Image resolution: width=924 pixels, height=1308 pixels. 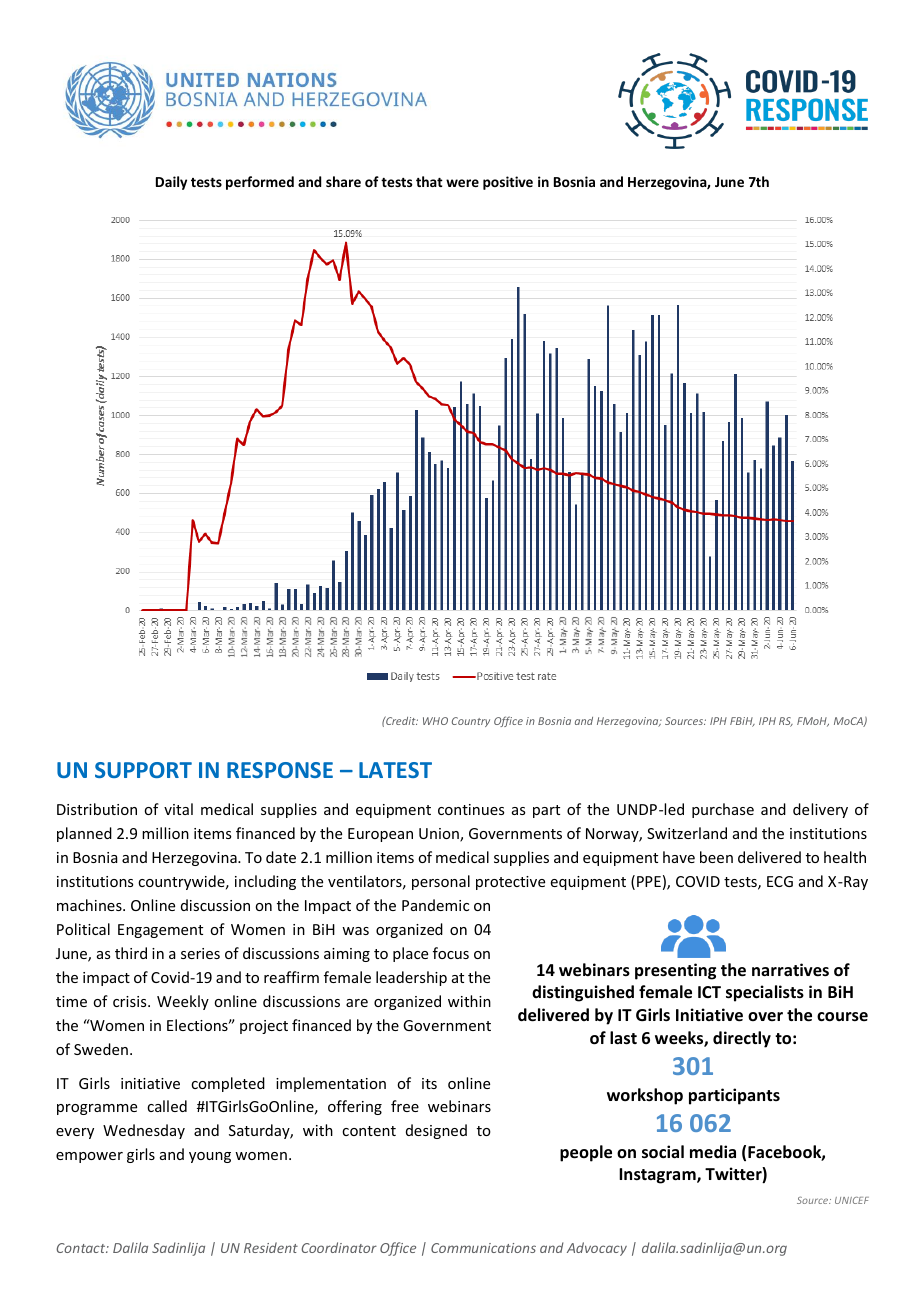 I want to click on SUPPORT, so click(x=143, y=770).
